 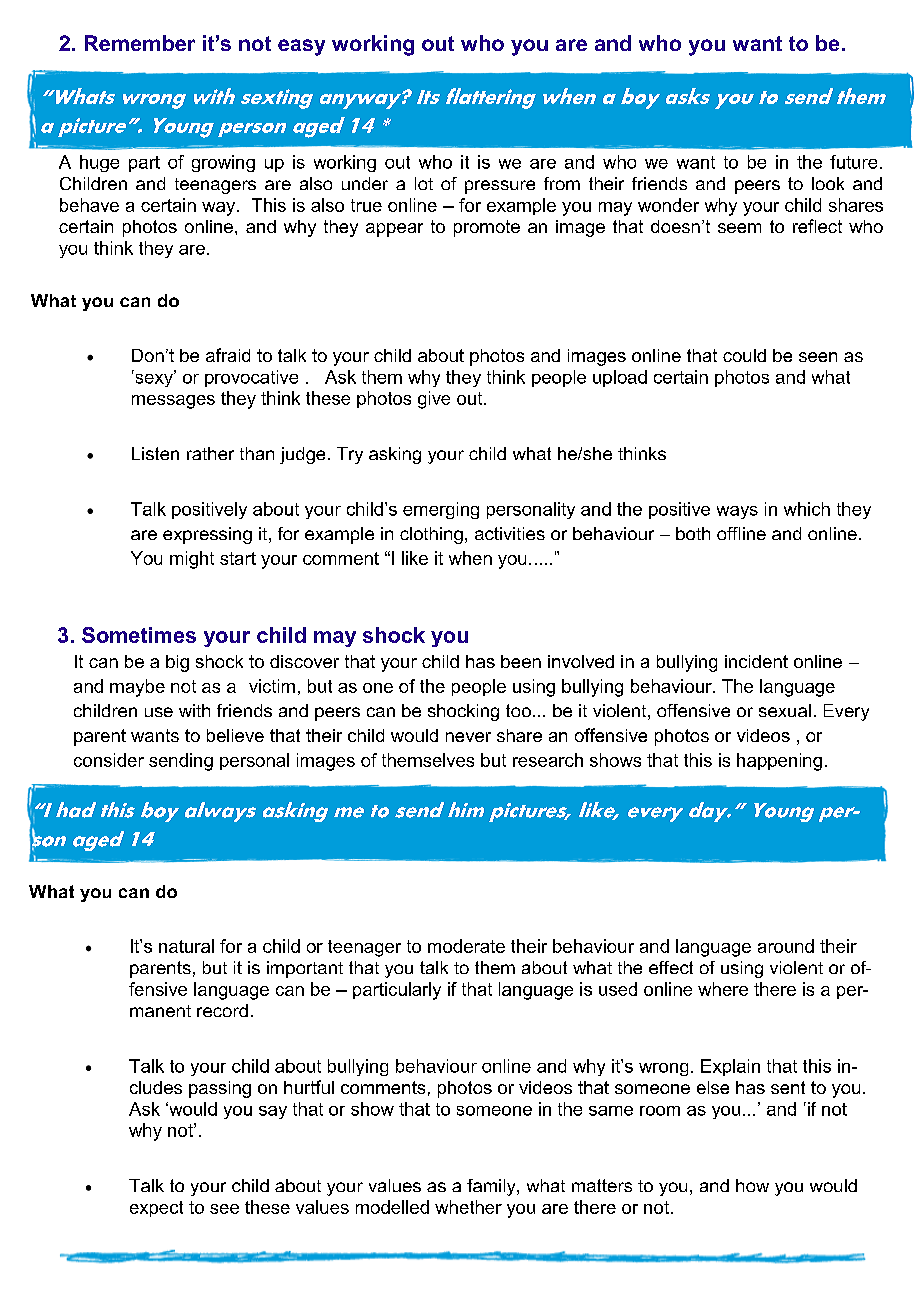 I want to click on pressure, so click(x=500, y=187).
